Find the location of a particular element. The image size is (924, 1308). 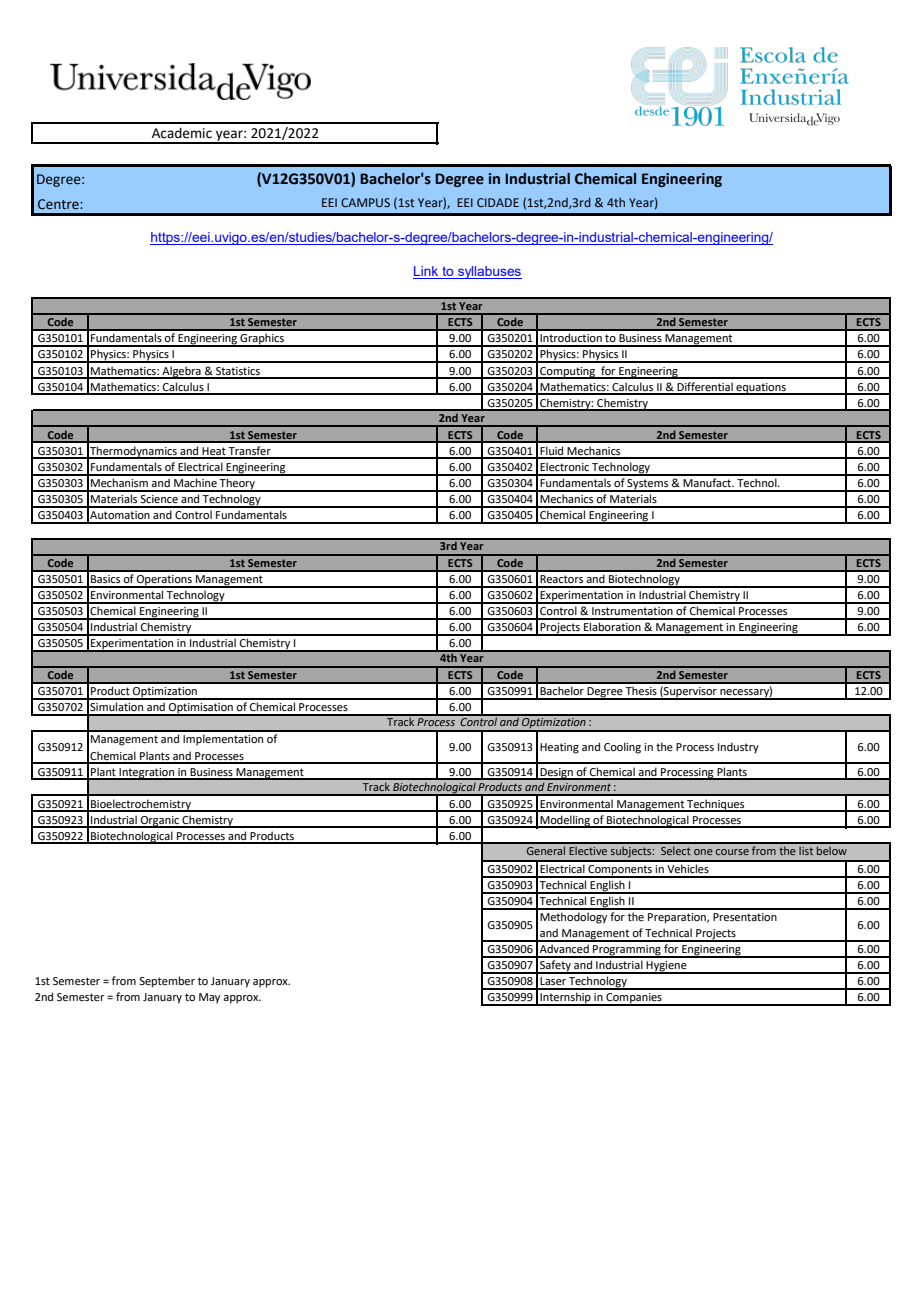

Cooling is located at coordinates (622, 748).
